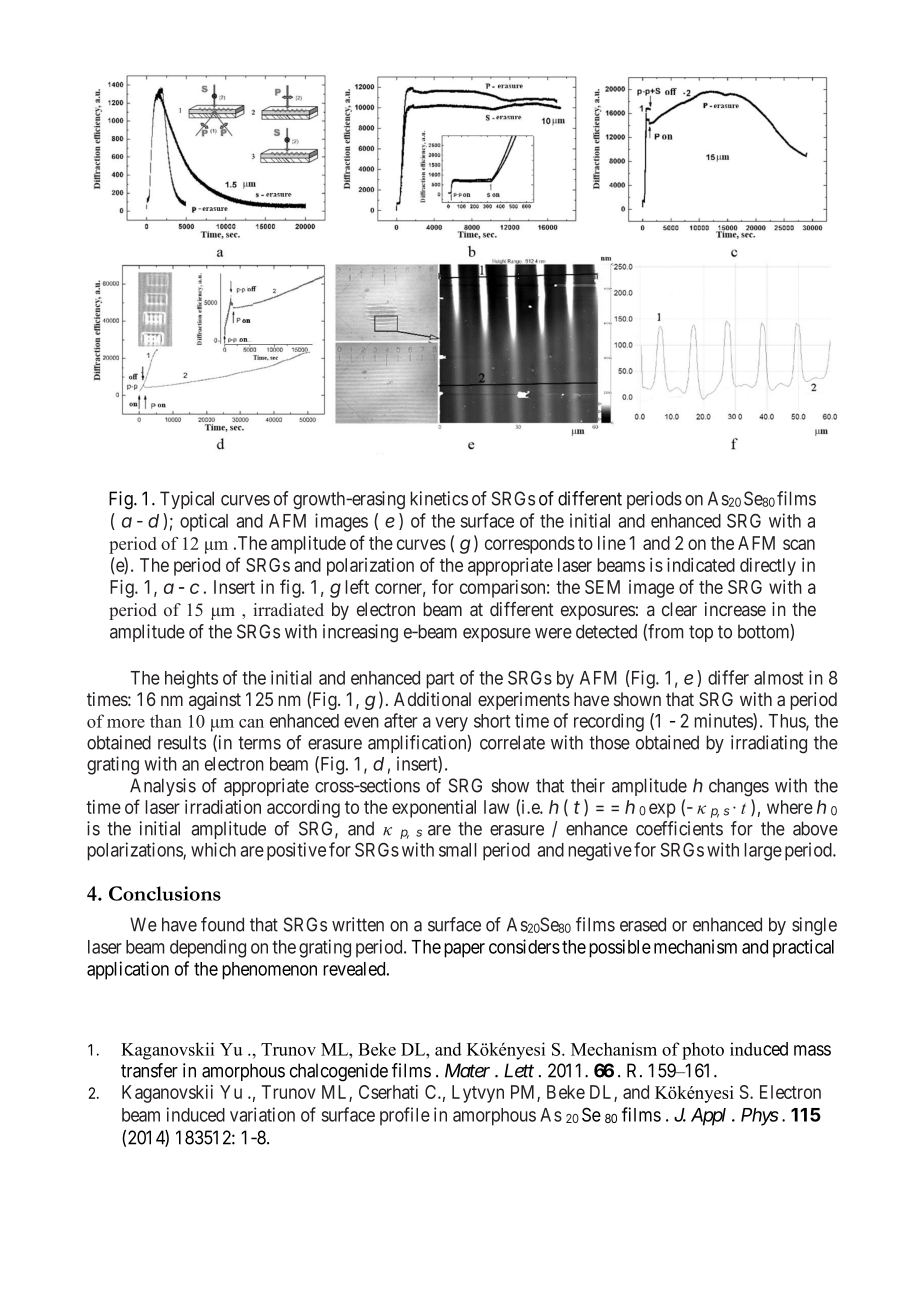 The width and height of the document is (924, 1308). Describe the element at coordinates (760, 1117) in the document. I see `Phys` at that location.
